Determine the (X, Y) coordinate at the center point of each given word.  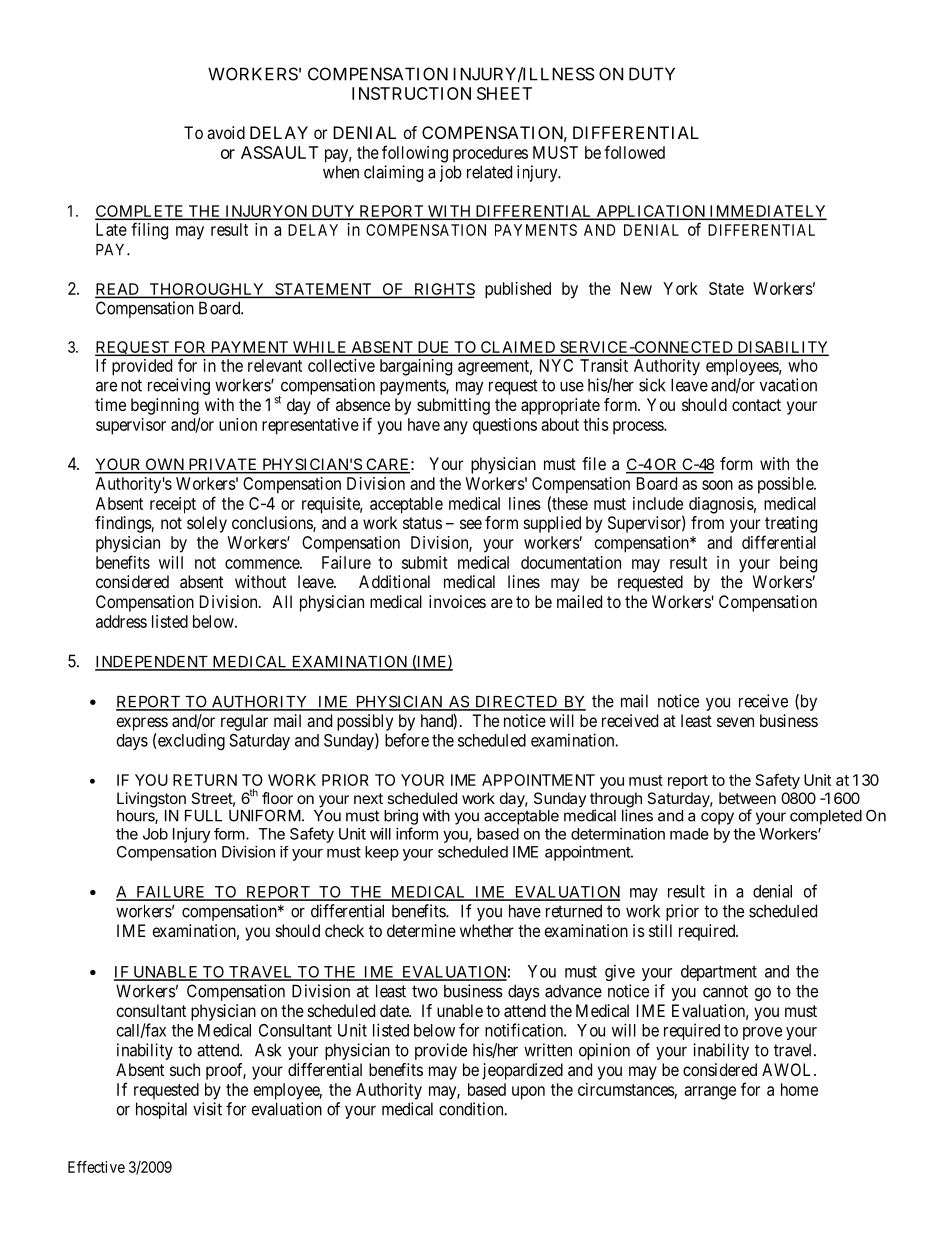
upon (528, 1093)
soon (717, 485)
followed (634, 152)
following (415, 154)
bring (401, 817)
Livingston (151, 800)
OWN (164, 465)
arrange (710, 1093)
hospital (161, 1110)
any (456, 428)
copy (717, 818)
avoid (226, 132)
